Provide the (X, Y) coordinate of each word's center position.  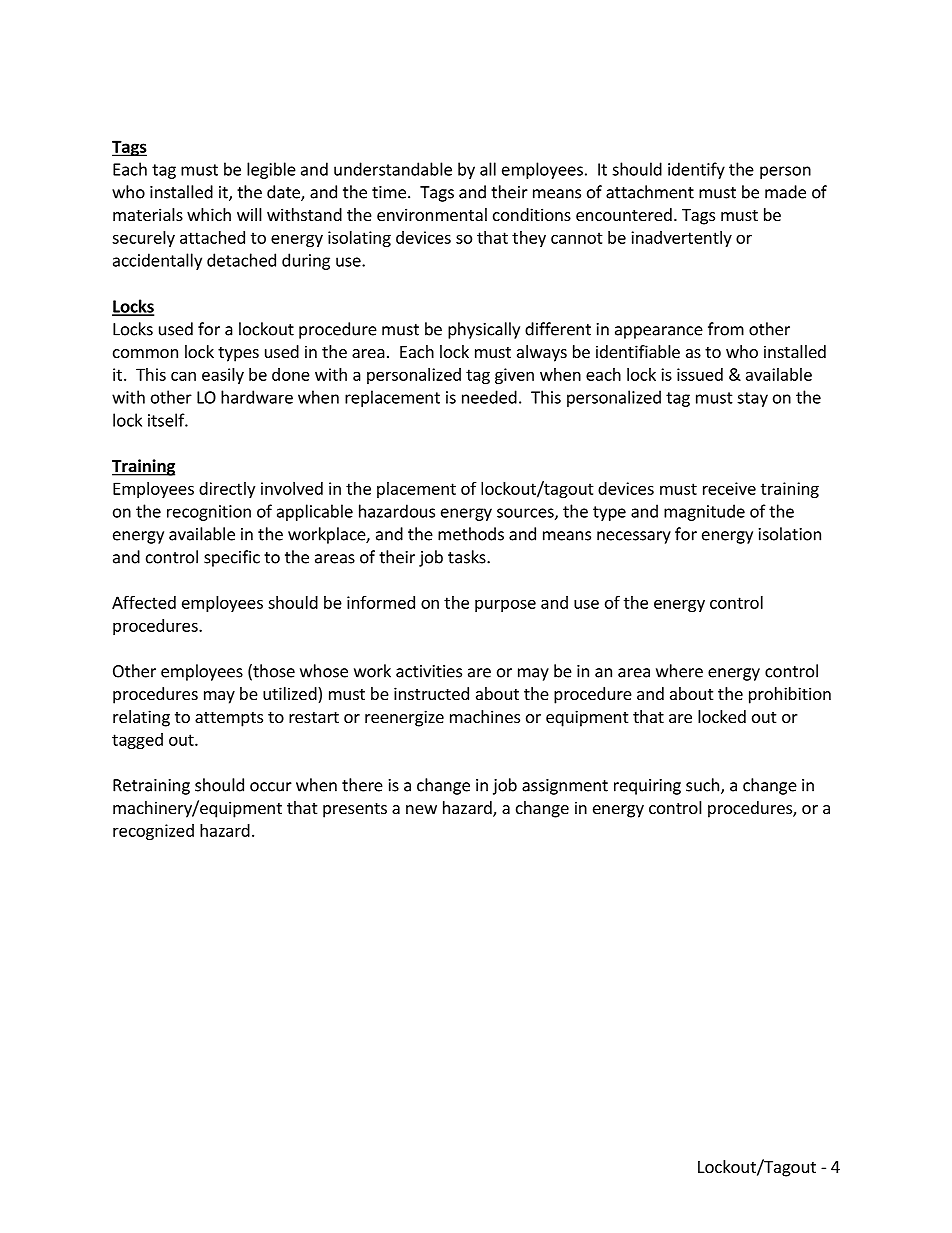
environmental (432, 214)
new (421, 809)
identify (696, 170)
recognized (153, 832)
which (209, 214)
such (704, 786)
